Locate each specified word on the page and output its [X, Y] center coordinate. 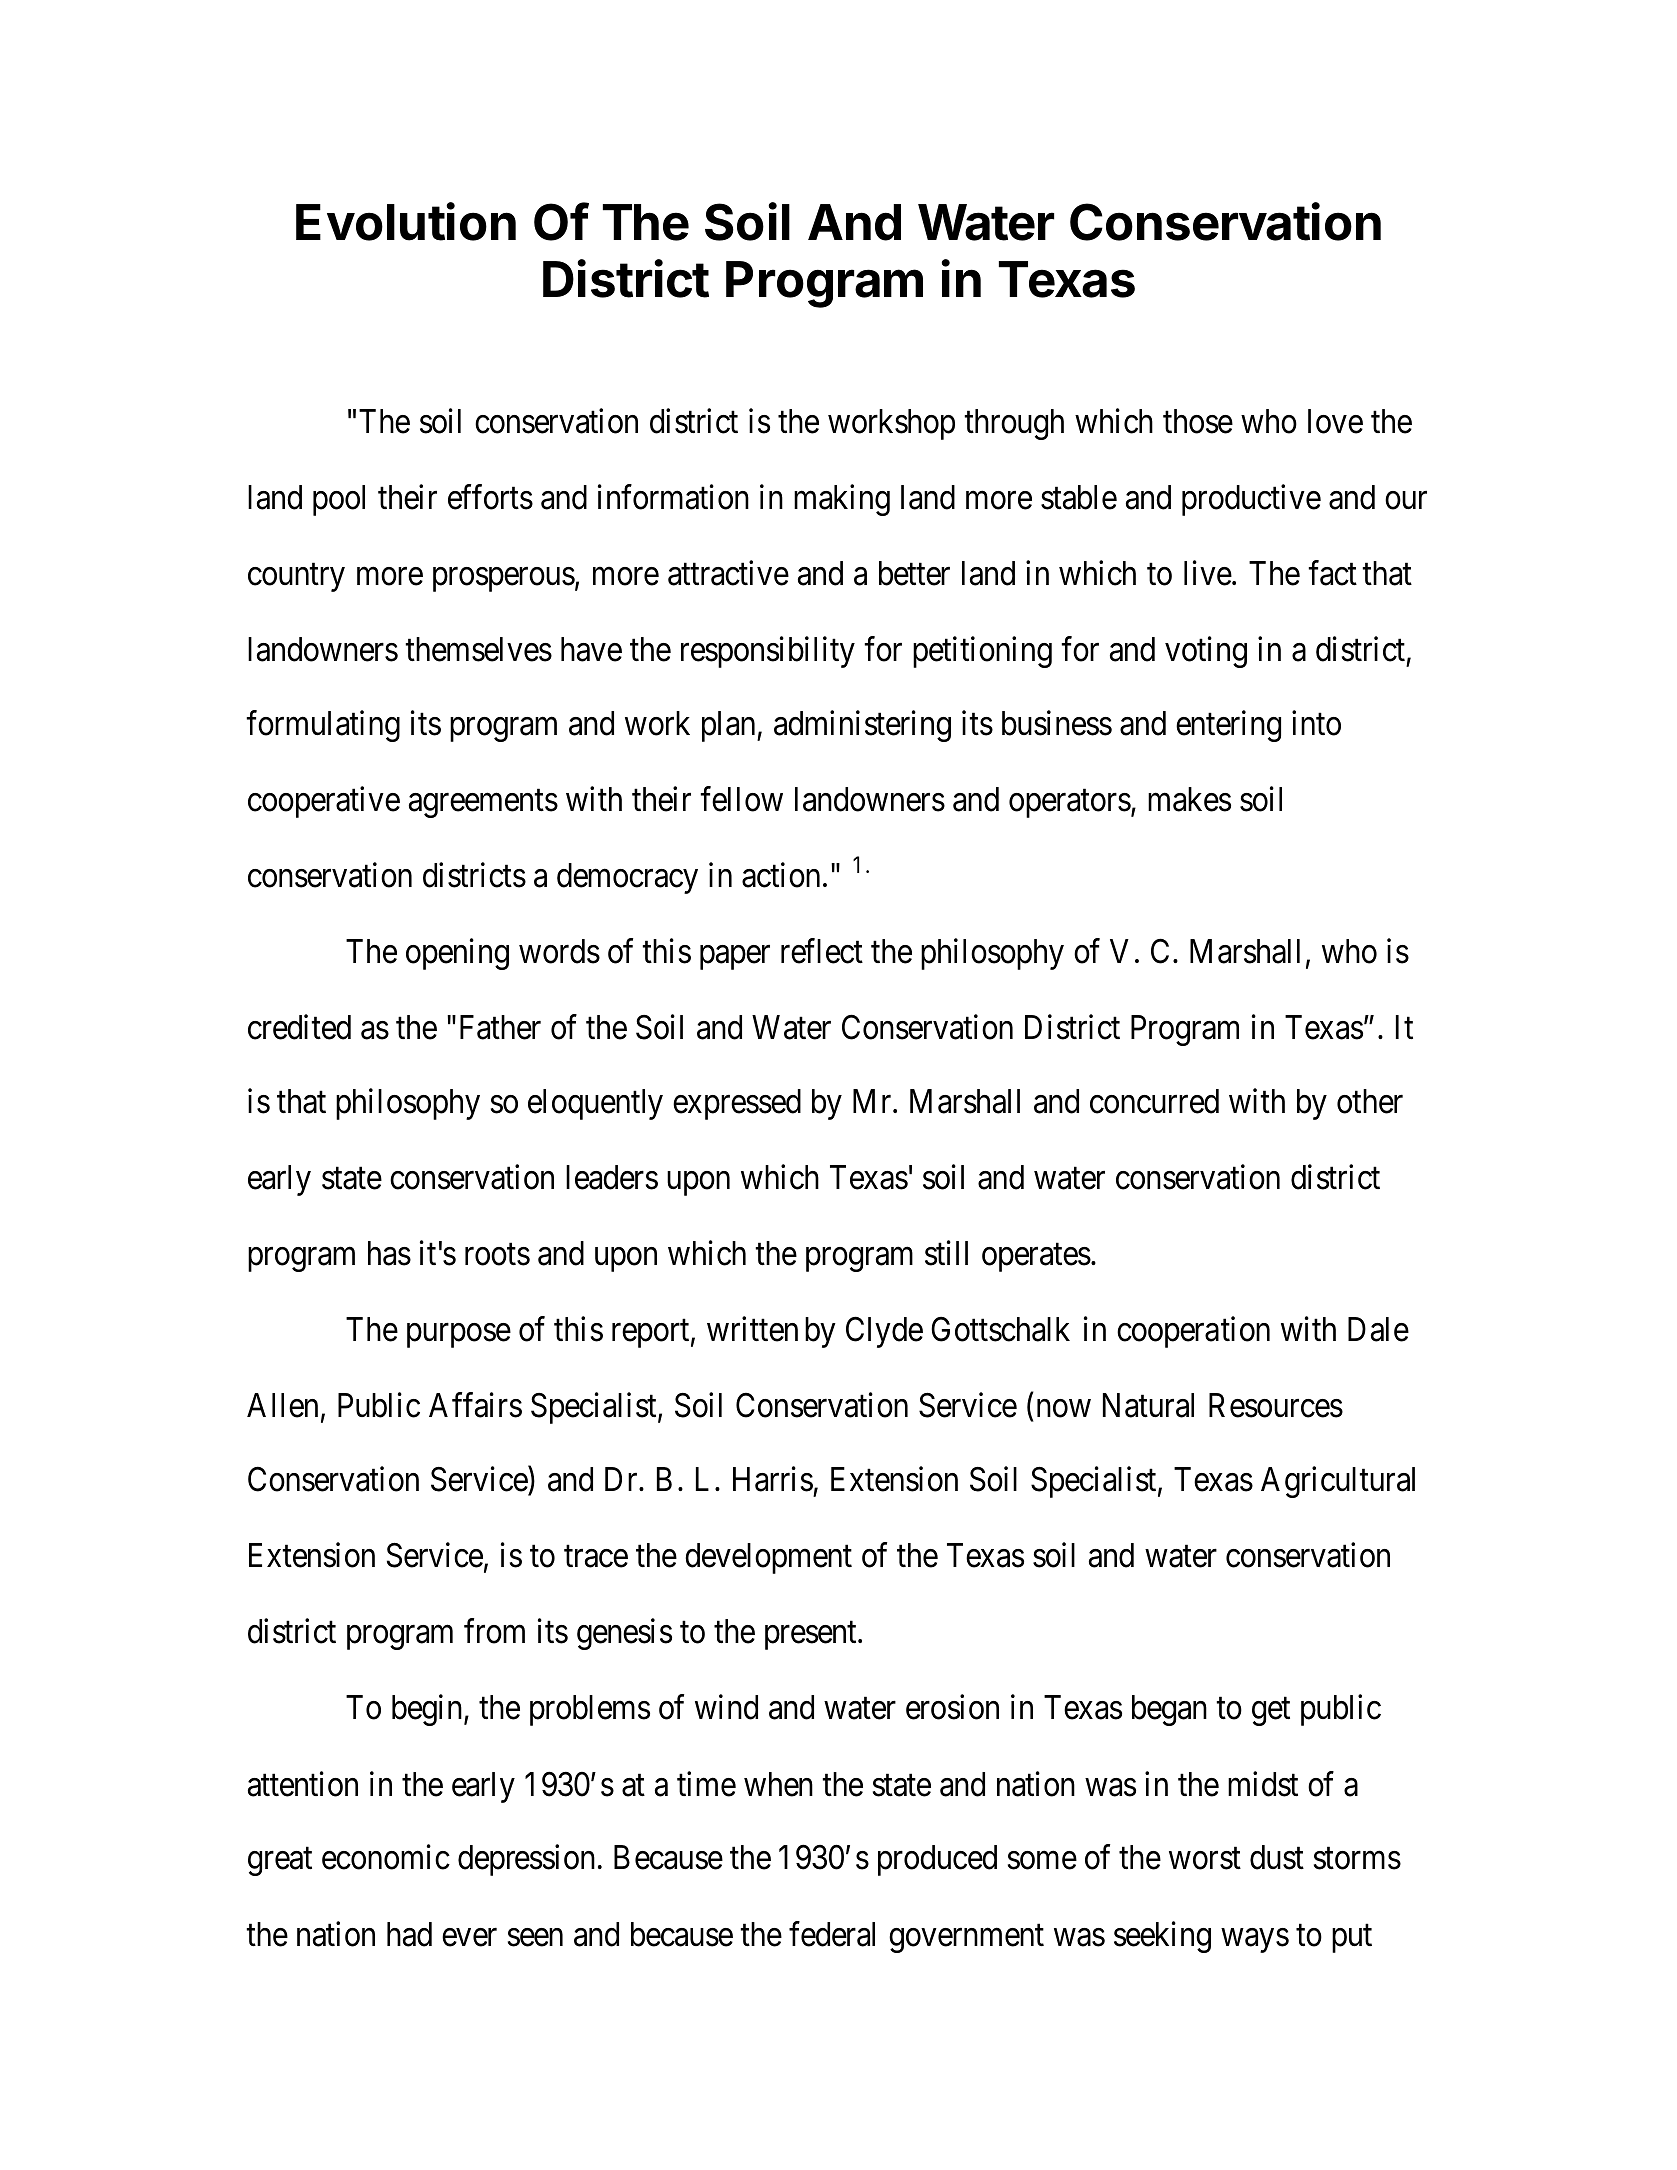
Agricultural [1338, 1482]
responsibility [768, 652]
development [768, 1558]
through [1014, 424]
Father [500, 1027]
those [1198, 421]
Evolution [406, 221]
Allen [282, 1405]
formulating [323, 726]
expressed [737, 1104]
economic [386, 1857]
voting [1206, 652]
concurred [1154, 1101]
